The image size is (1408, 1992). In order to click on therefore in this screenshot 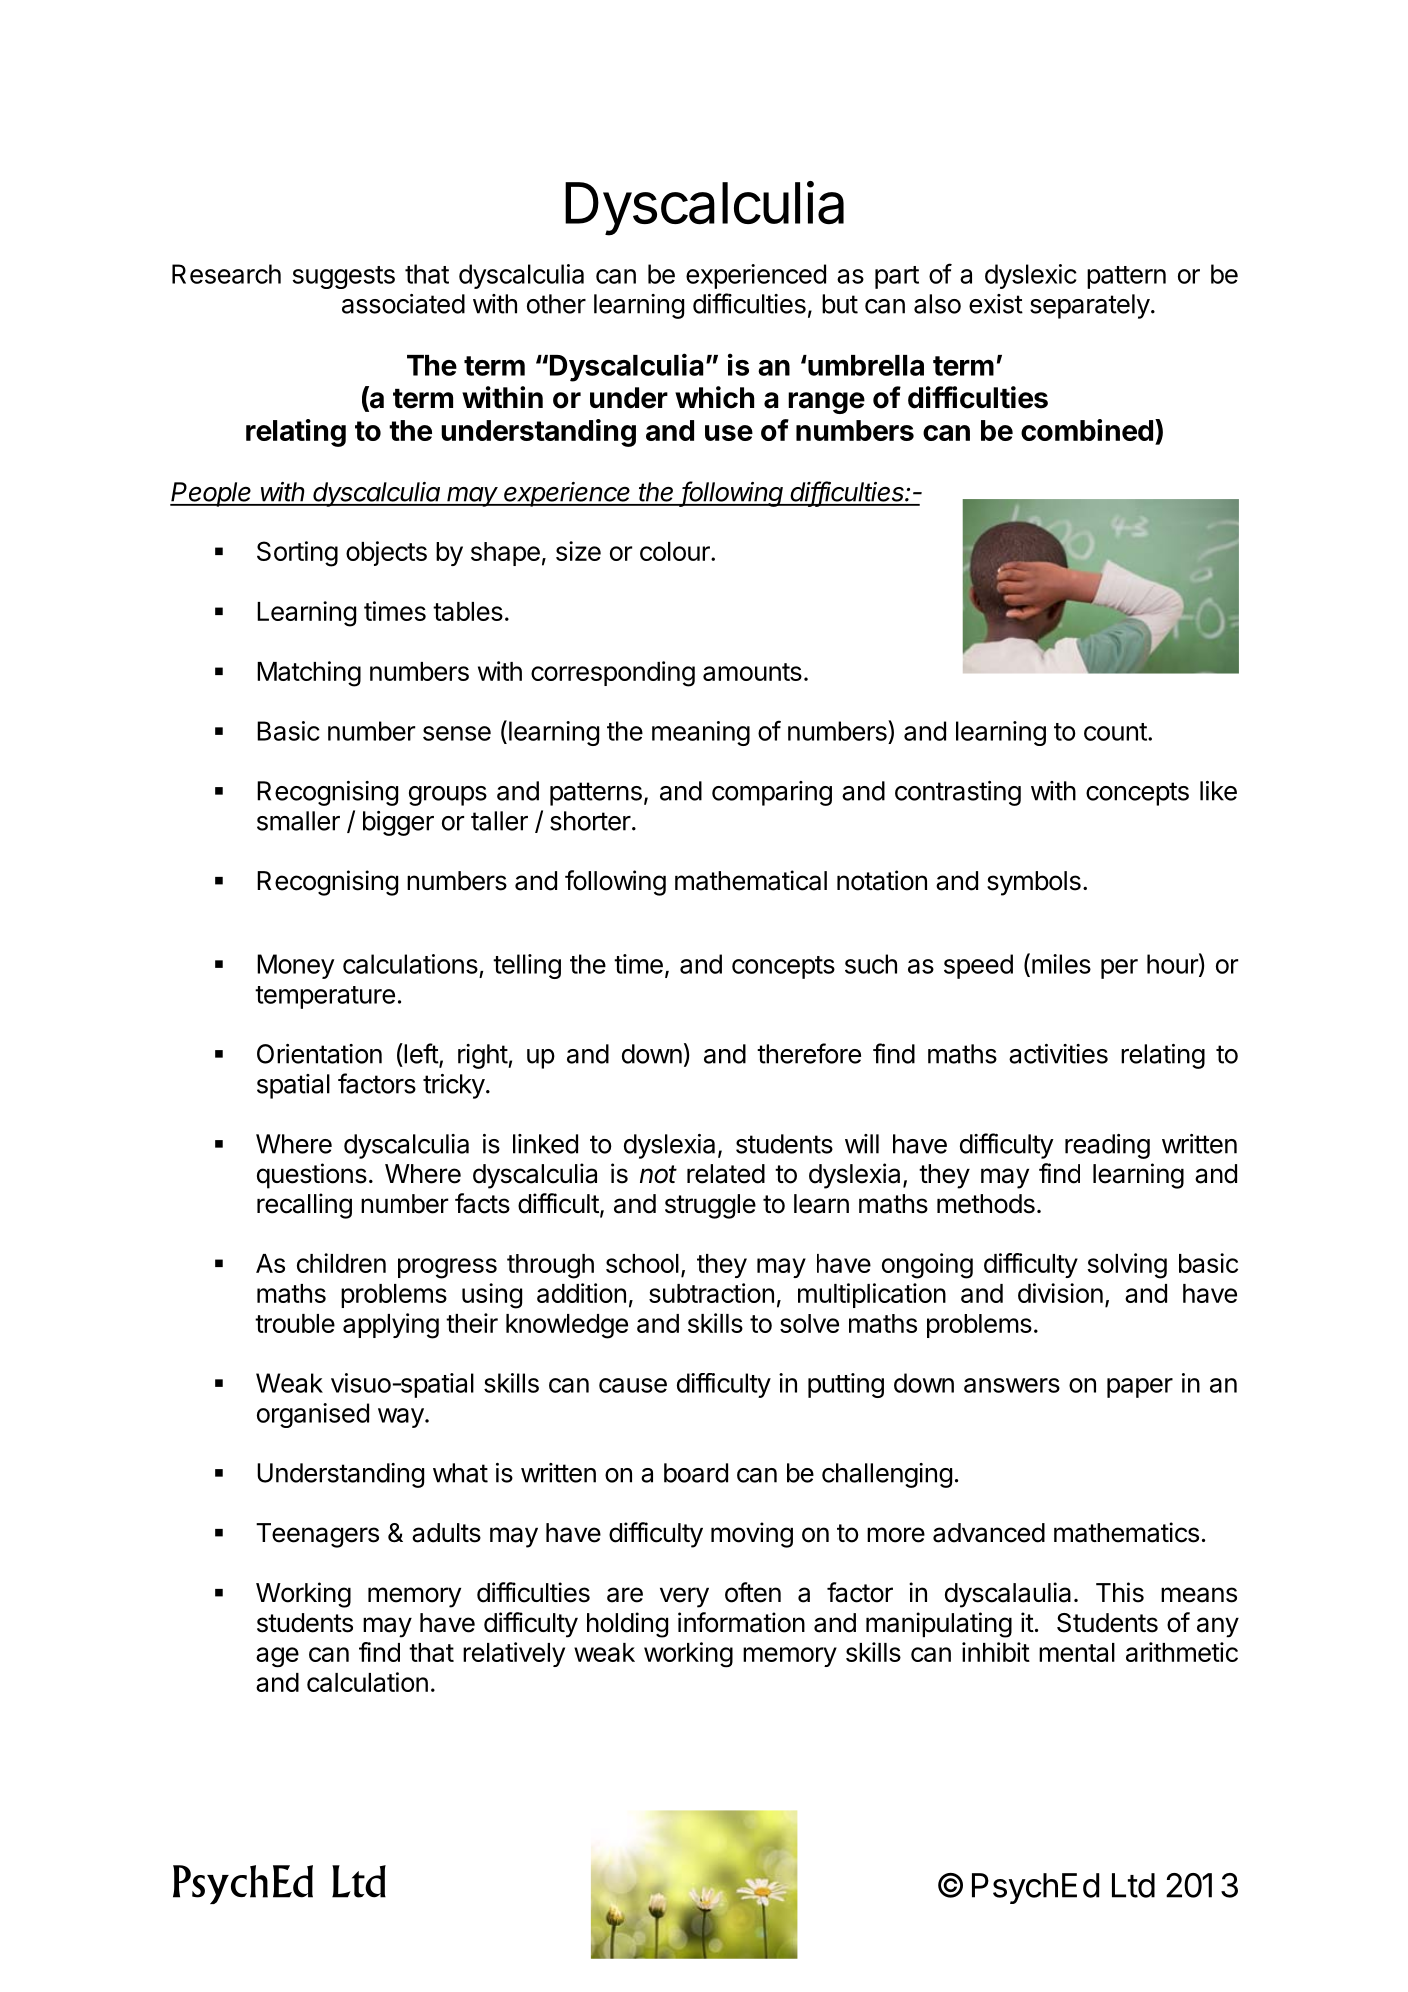, I will do `click(809, 1053)`.
